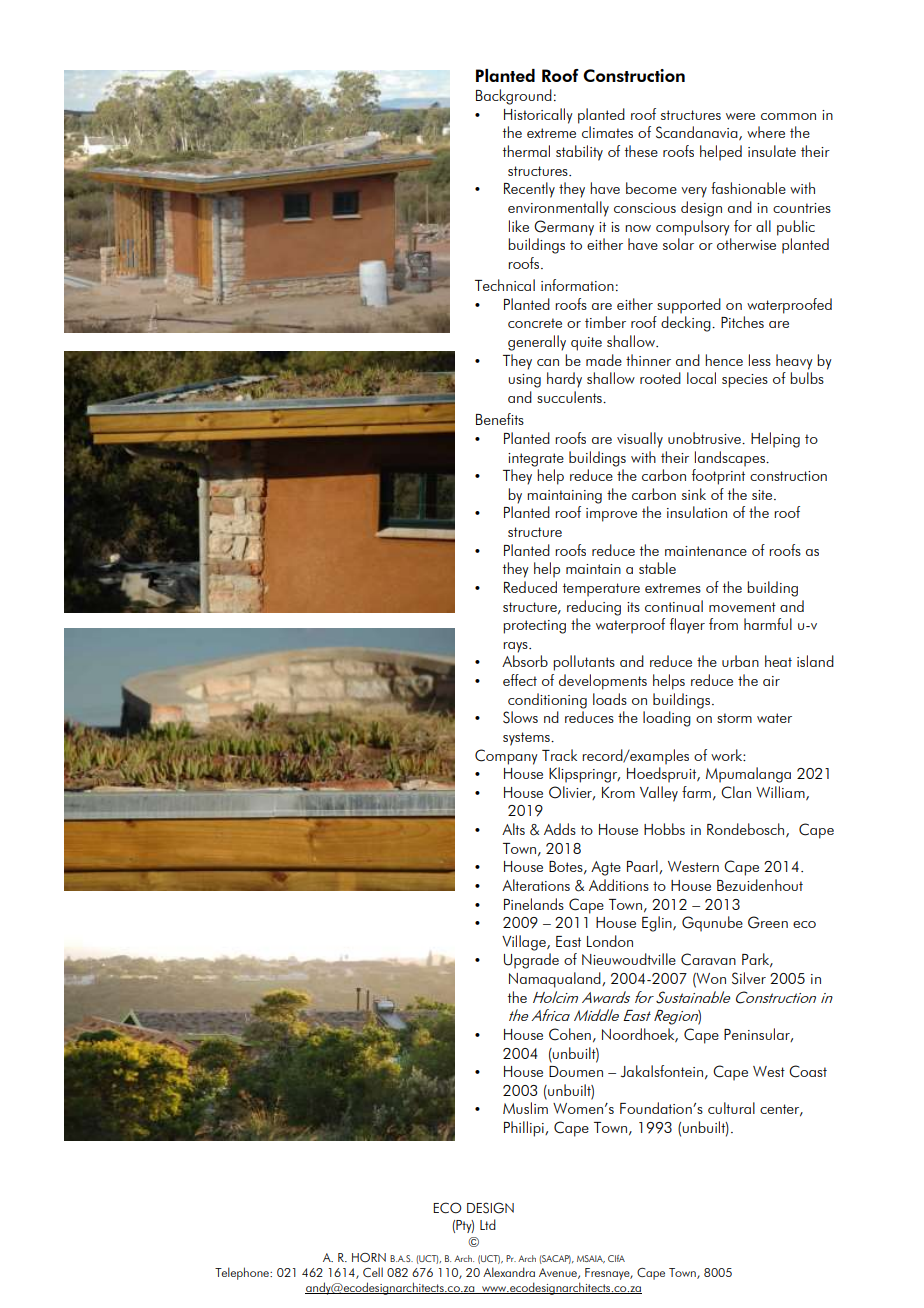 The image size is (924, 1308). Describe the element at coordinates (509, 1272) in the image. I see `Alexandra` at that location.
